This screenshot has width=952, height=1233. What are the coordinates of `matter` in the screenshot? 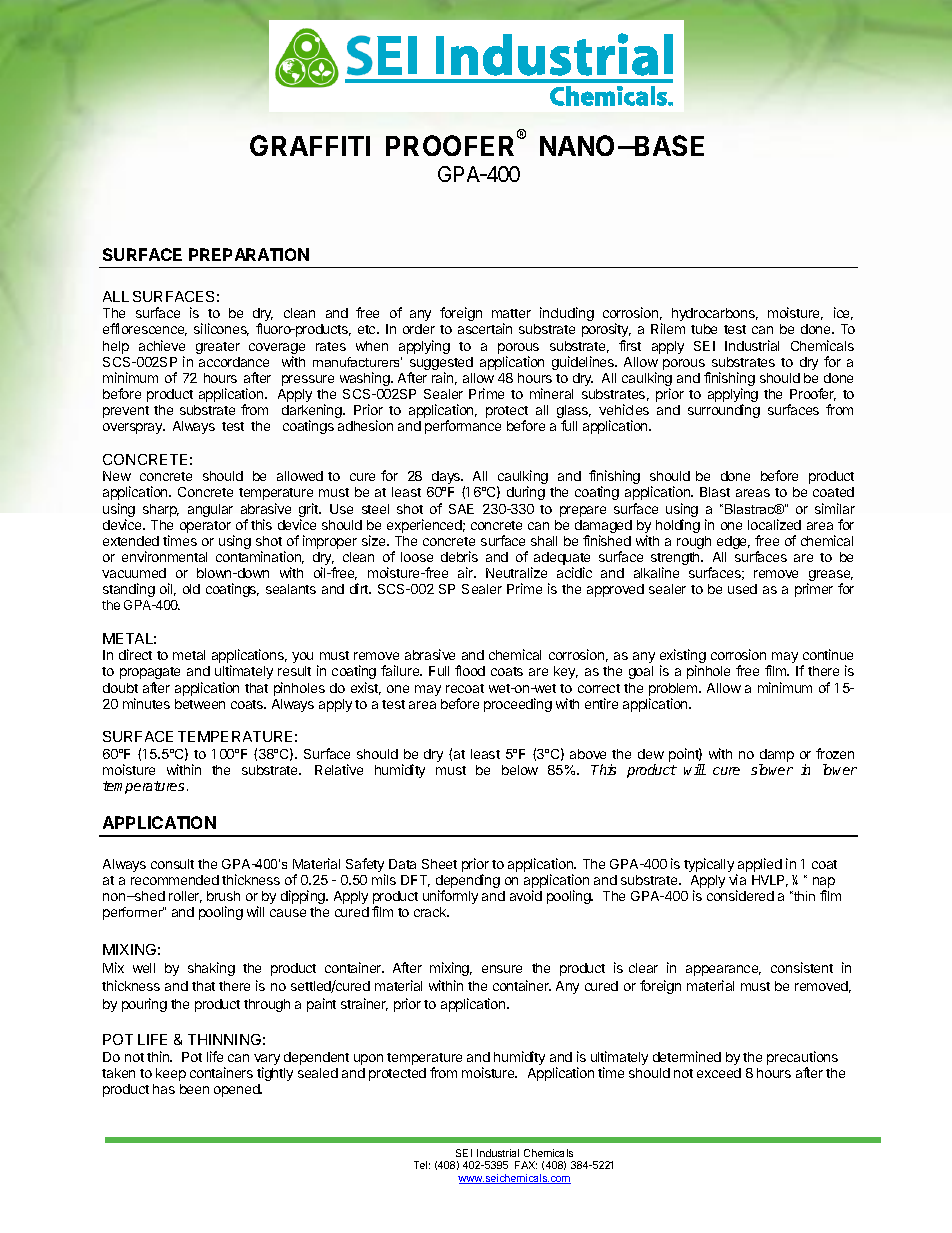 It's located at (511, 313).
